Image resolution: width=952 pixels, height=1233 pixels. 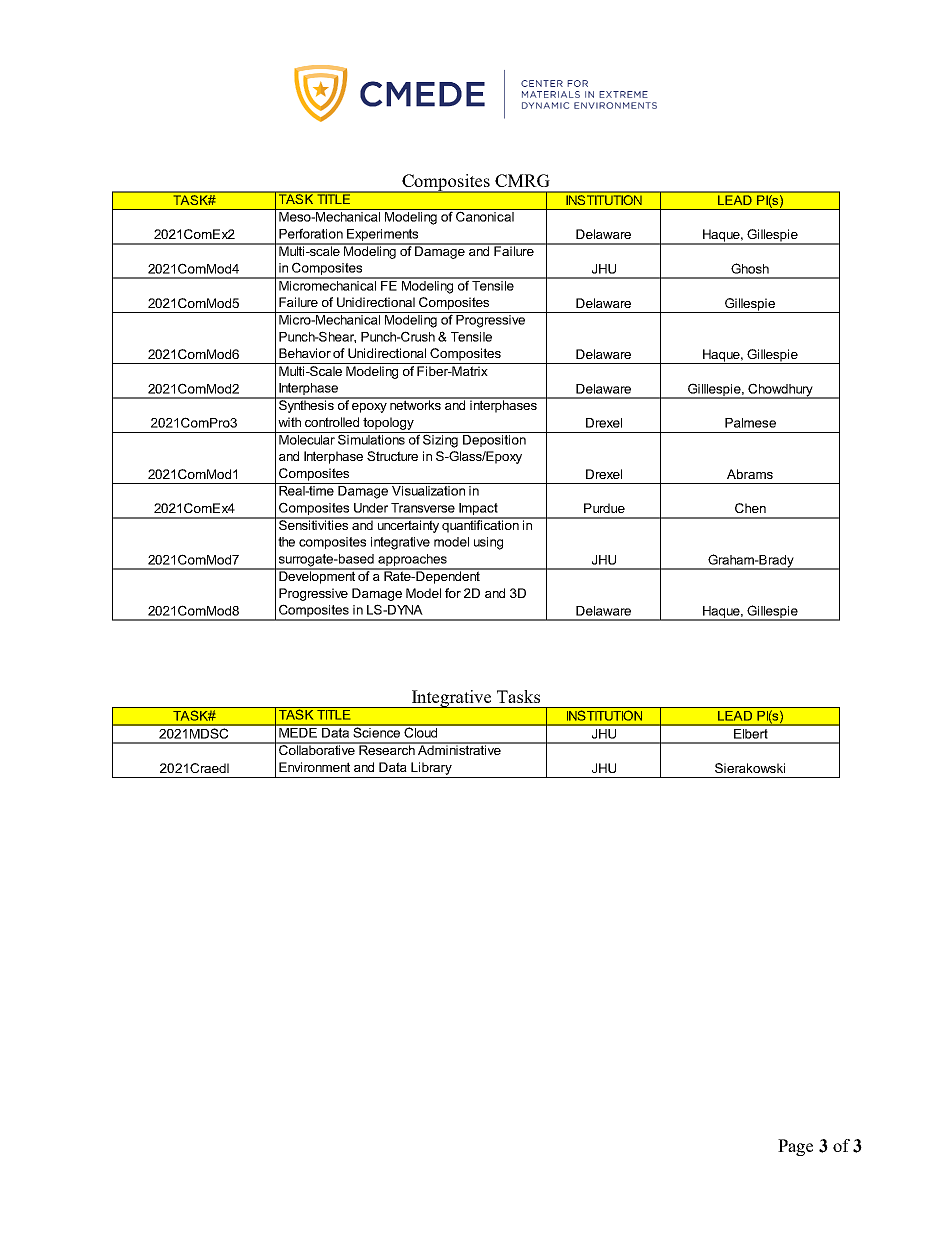 I want to click on Library, so click(x=431, y=768).
